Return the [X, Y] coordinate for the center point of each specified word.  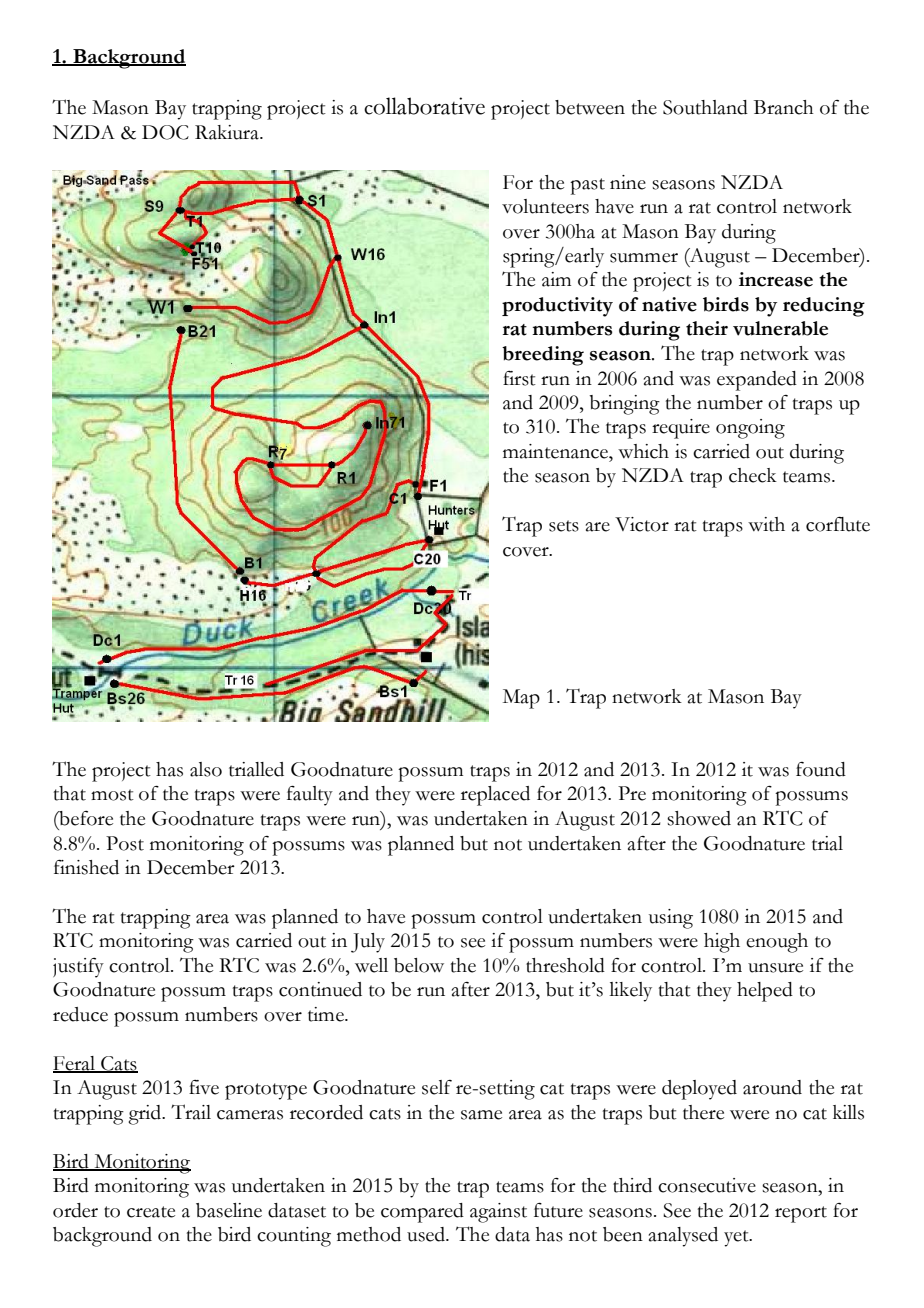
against [498, 1213]
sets [564, 526]
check [753, 475]
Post [125, 843]
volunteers [545, 206]
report [801, 1214]
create [151, 1212]
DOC [165, 132]
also [206, 769]
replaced [495, 796]
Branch [784, 107]
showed [699, 818]
